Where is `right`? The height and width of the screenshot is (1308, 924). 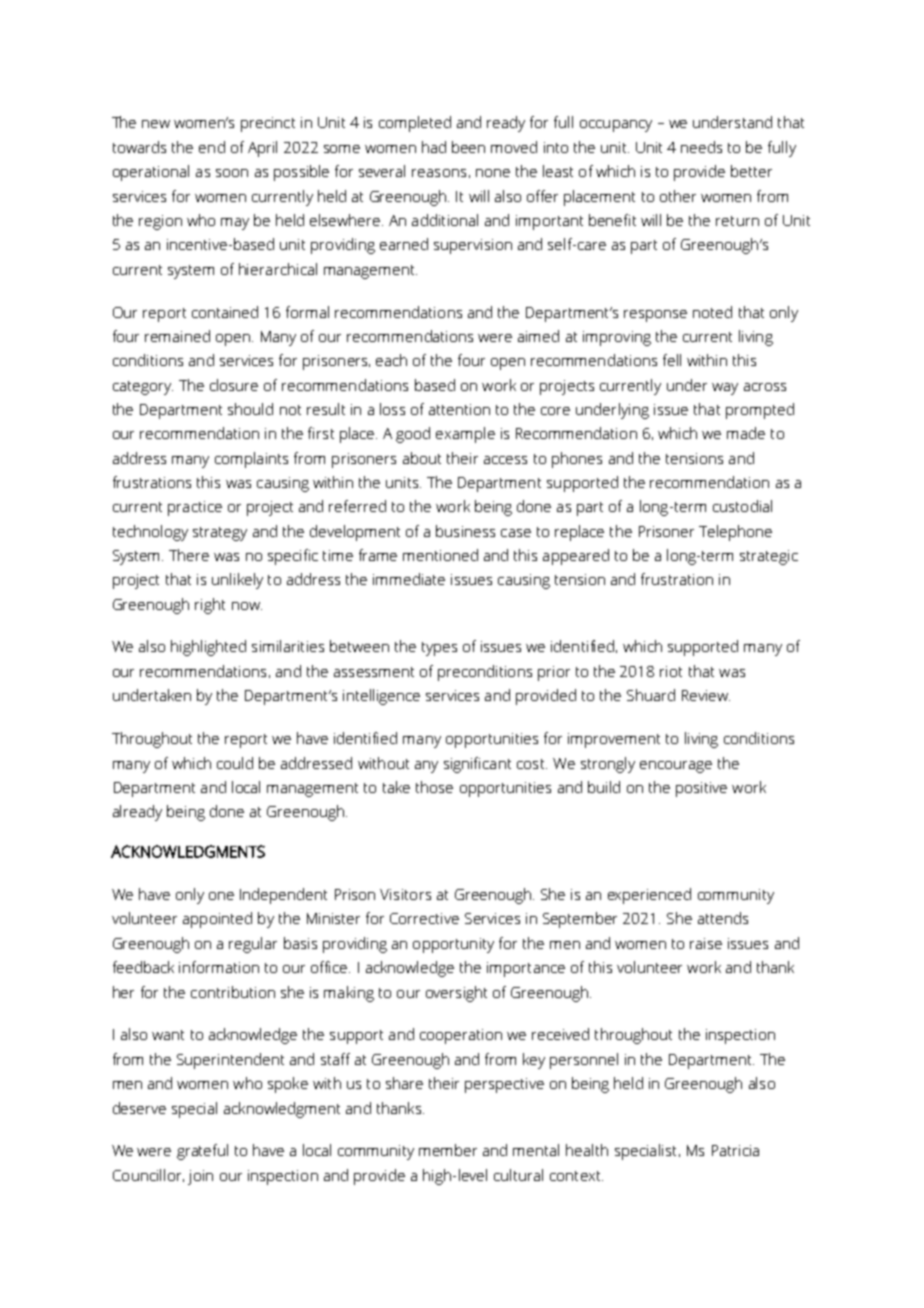
right is located at coordinates (210, 606).
